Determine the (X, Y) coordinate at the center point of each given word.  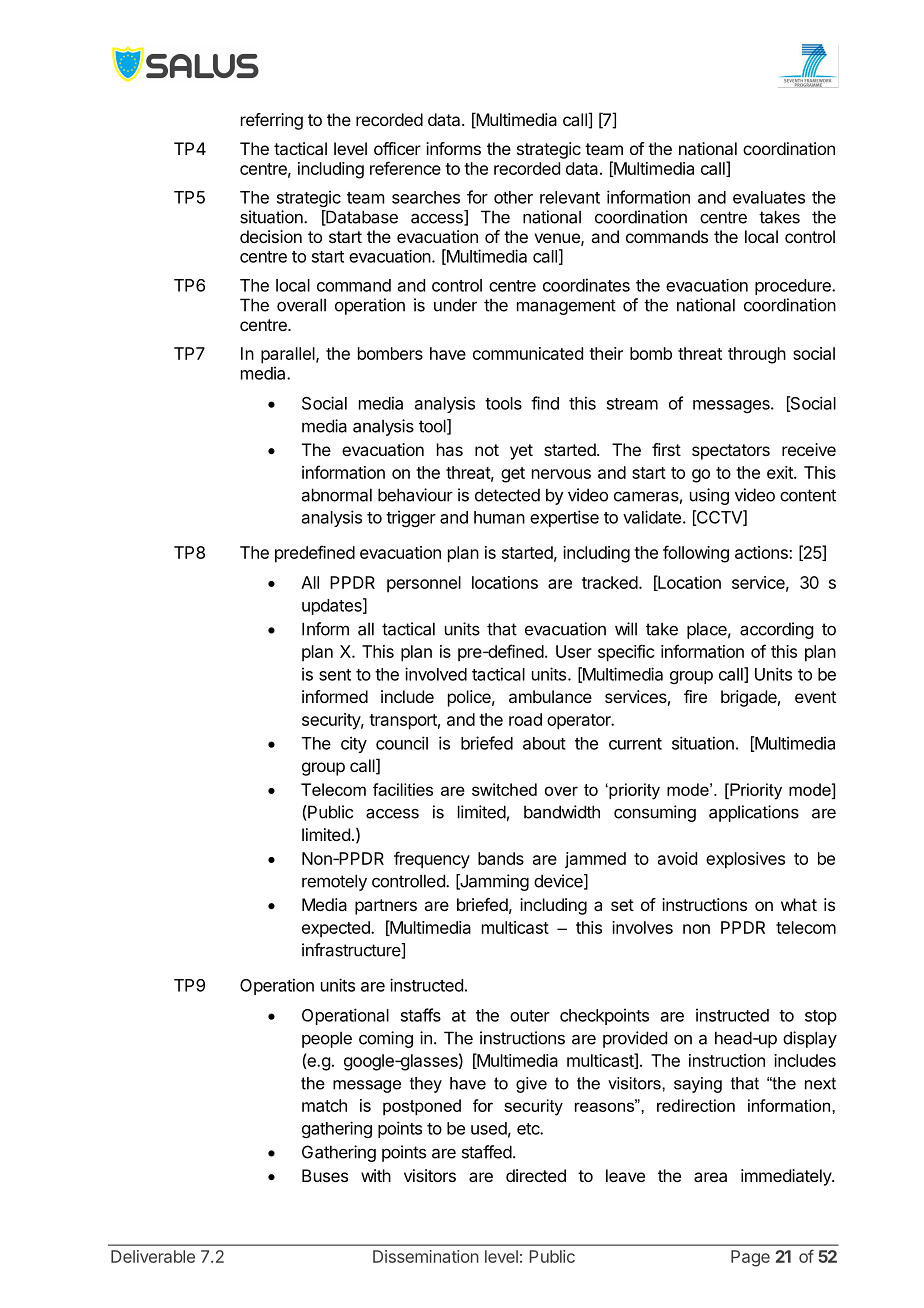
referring (272, 121)
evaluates (769, 197)
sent (335, 675)
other (513, 197)
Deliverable (153, 1256)
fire (695, 696)
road (525, 719)
